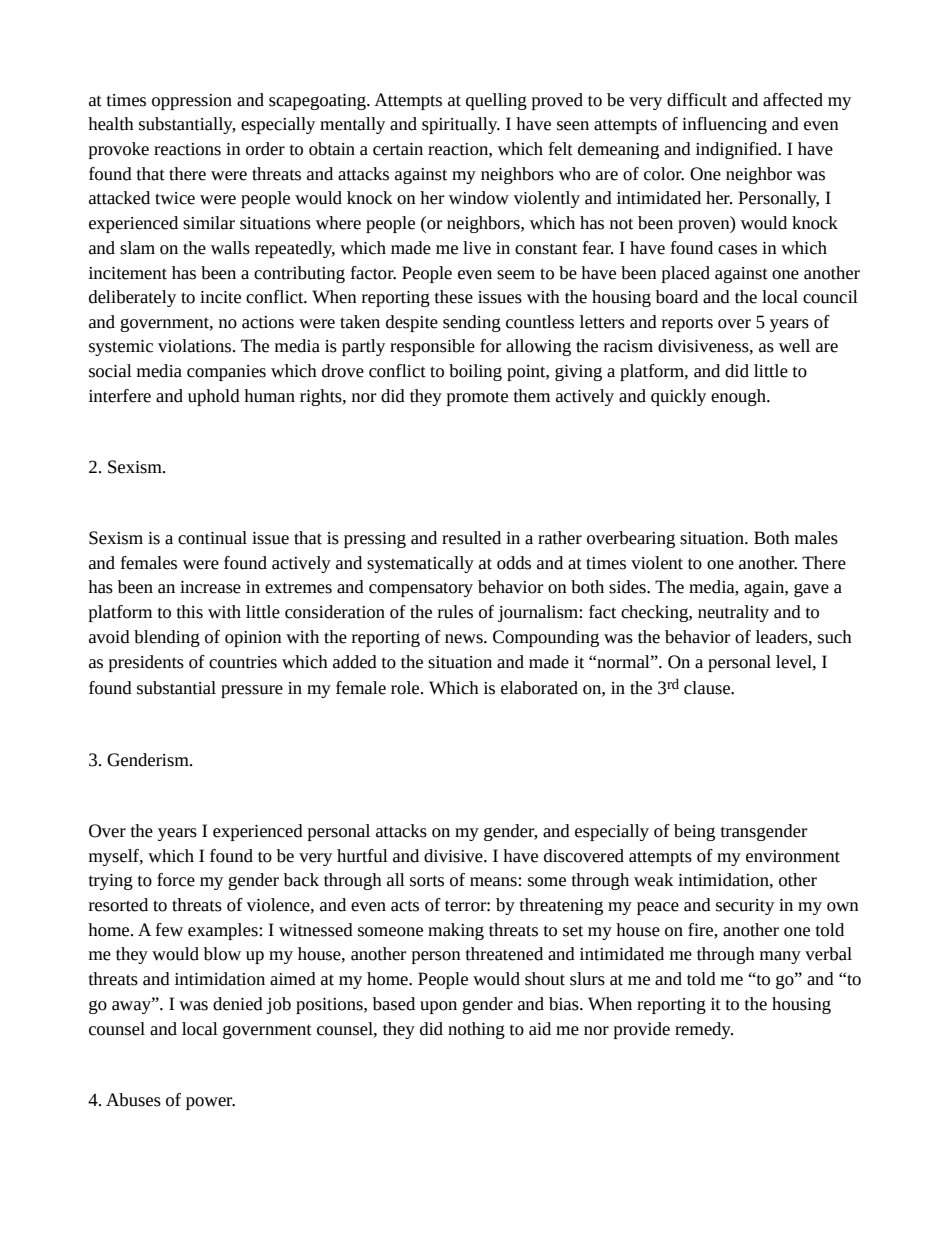 This document has height=1233, width=952. What do you see at coordinates (461, 125) in the document?
I see `spiritually` at bounding box center [461, 125].
